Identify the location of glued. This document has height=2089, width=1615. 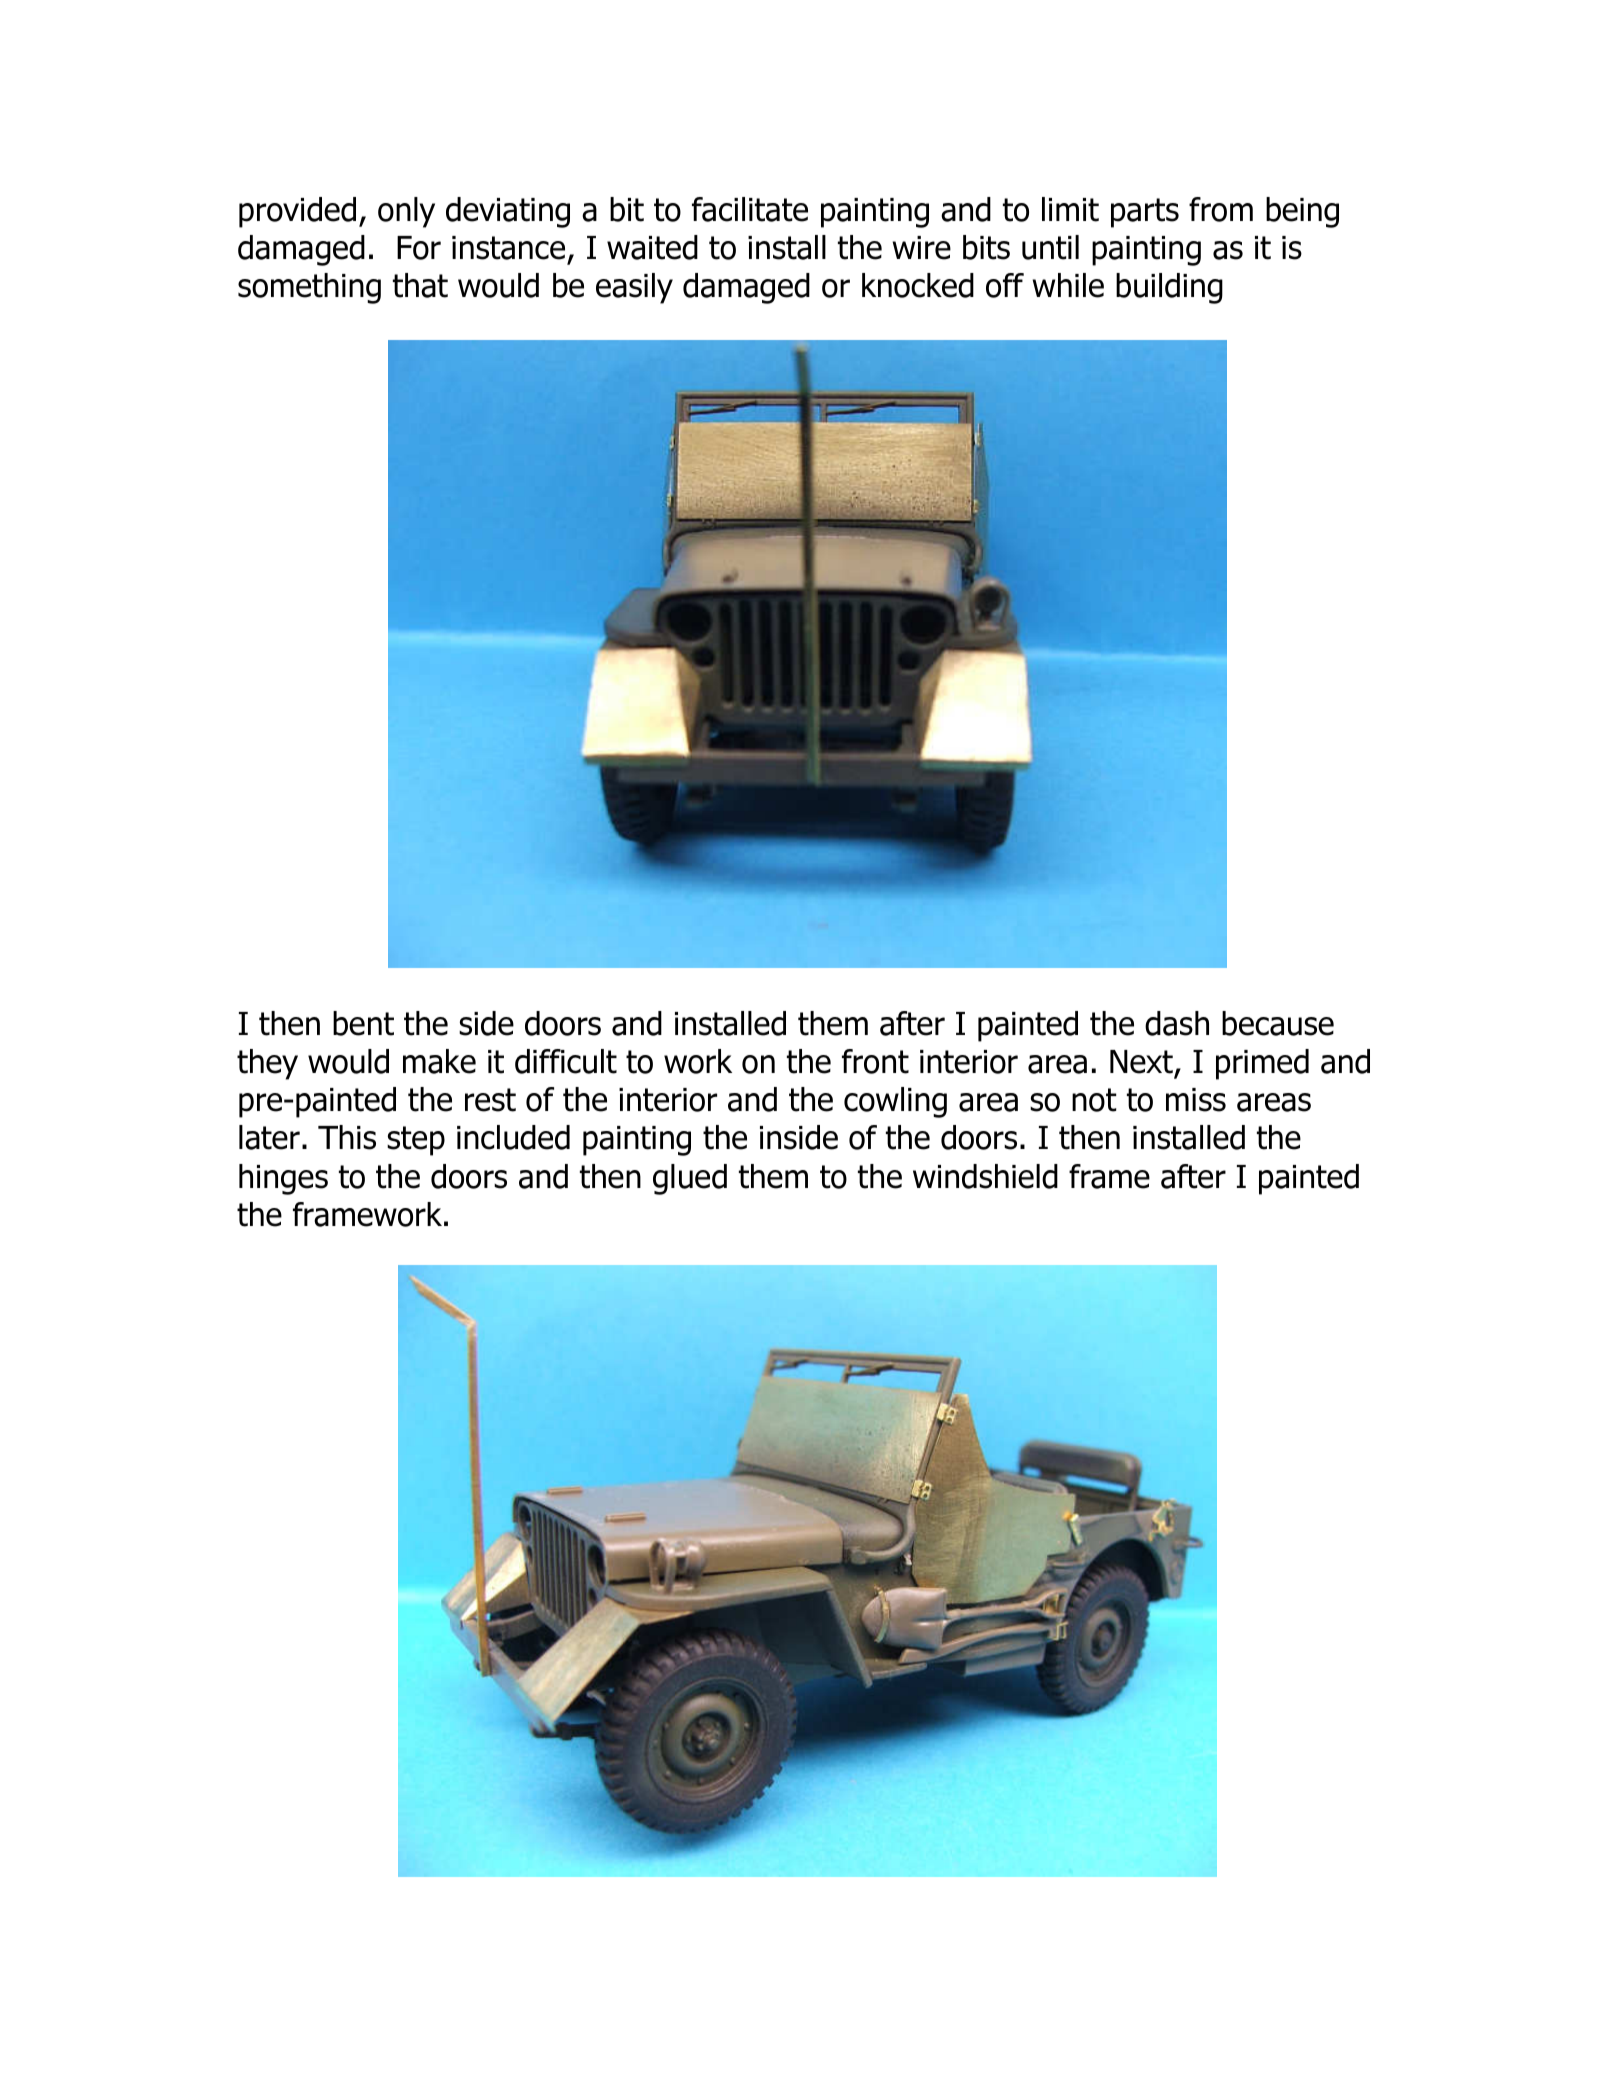
(690, 1179).
